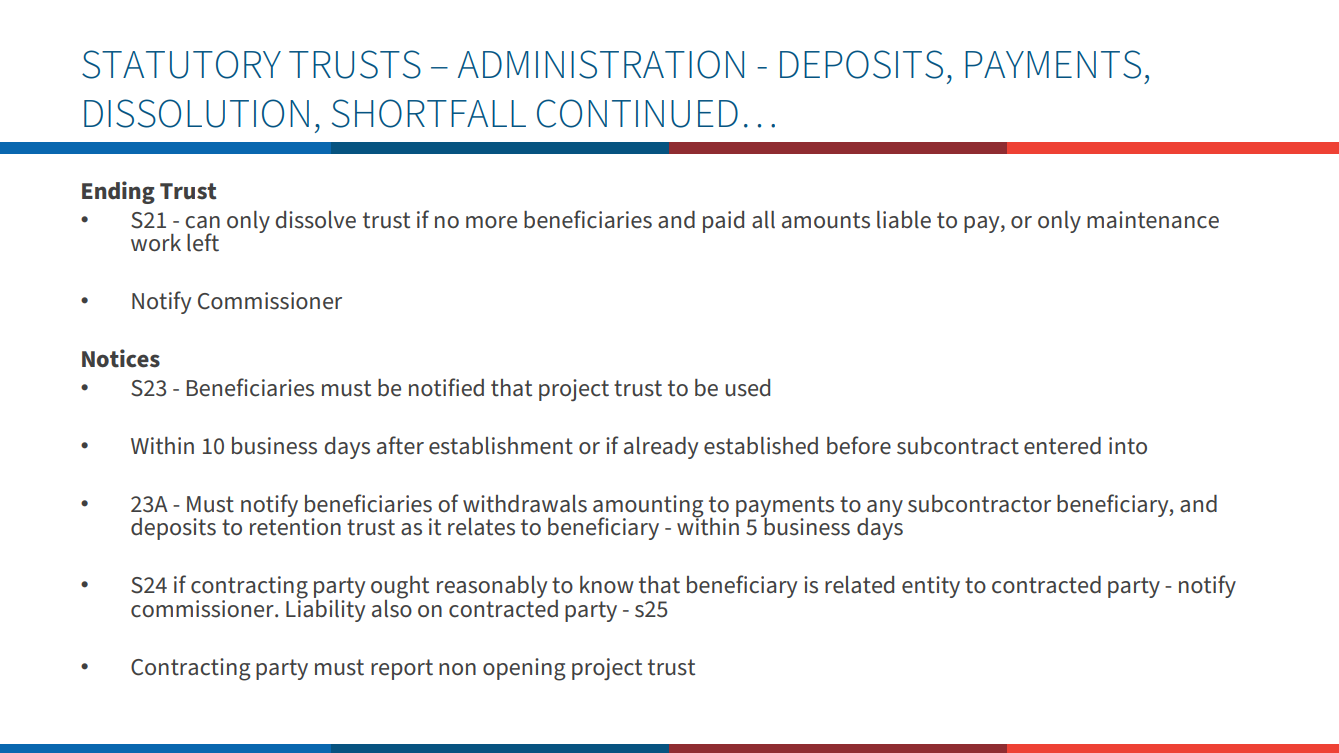 The width and height of the screenshot is (1339, 753). I want to click on opening, so click(524, 669).
